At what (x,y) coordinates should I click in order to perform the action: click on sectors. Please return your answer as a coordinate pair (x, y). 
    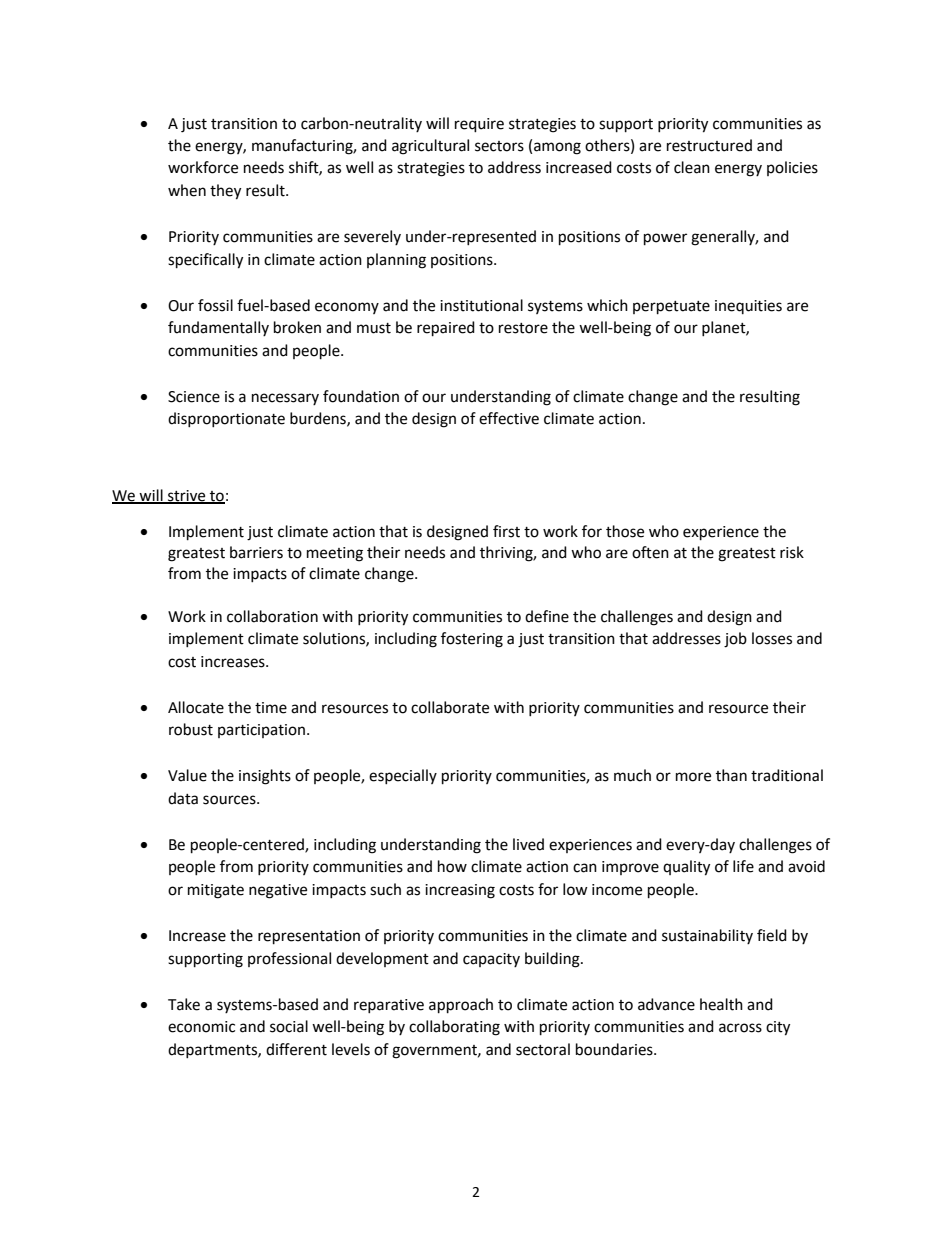
    Looking at the image, I should click on (499, 146).
